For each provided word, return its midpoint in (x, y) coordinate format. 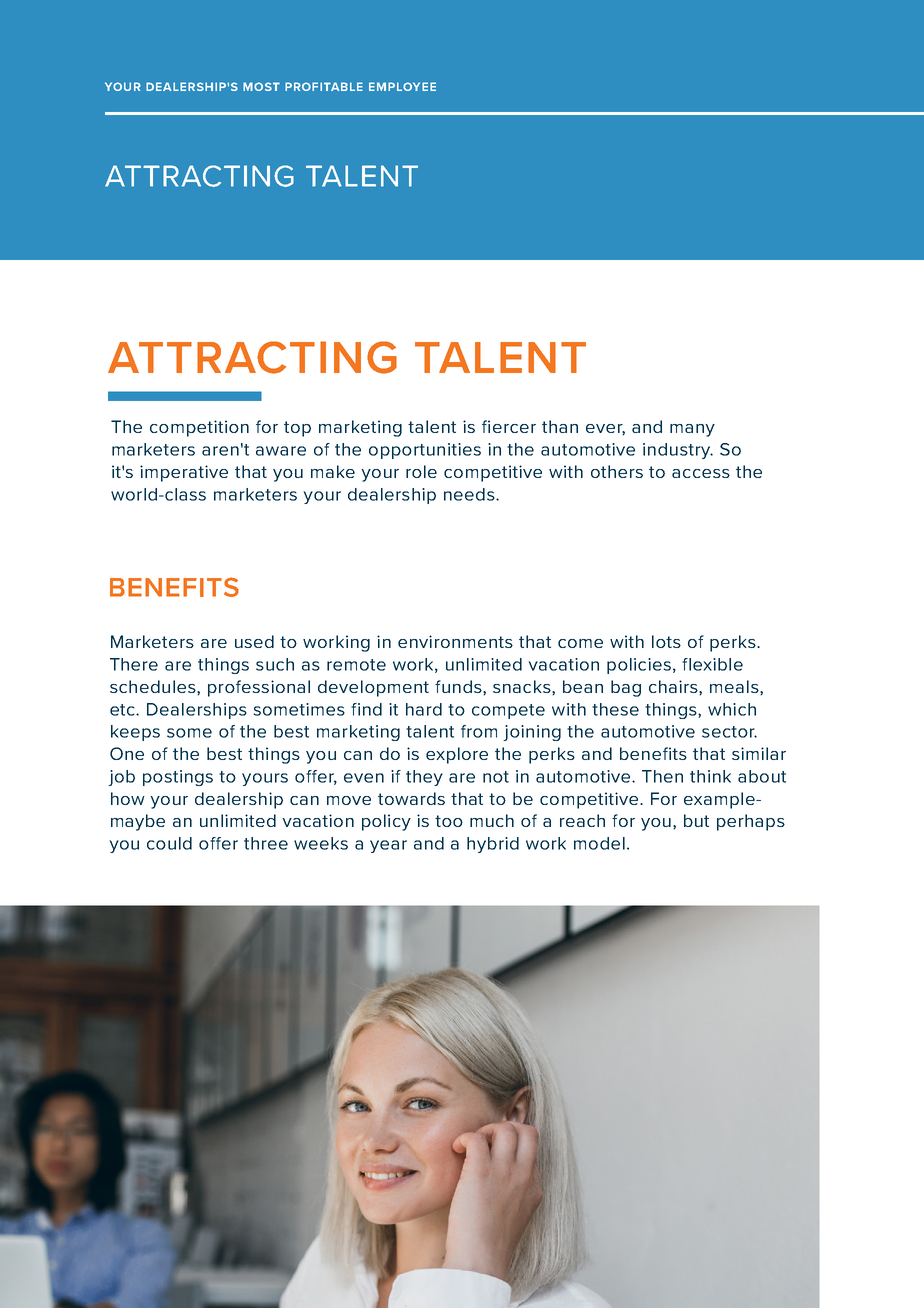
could (169, 843)
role (421, 471)
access (701, 473)
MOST (261, 86)
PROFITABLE (324, 86)
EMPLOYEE (402, 86)
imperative (184, 473)
